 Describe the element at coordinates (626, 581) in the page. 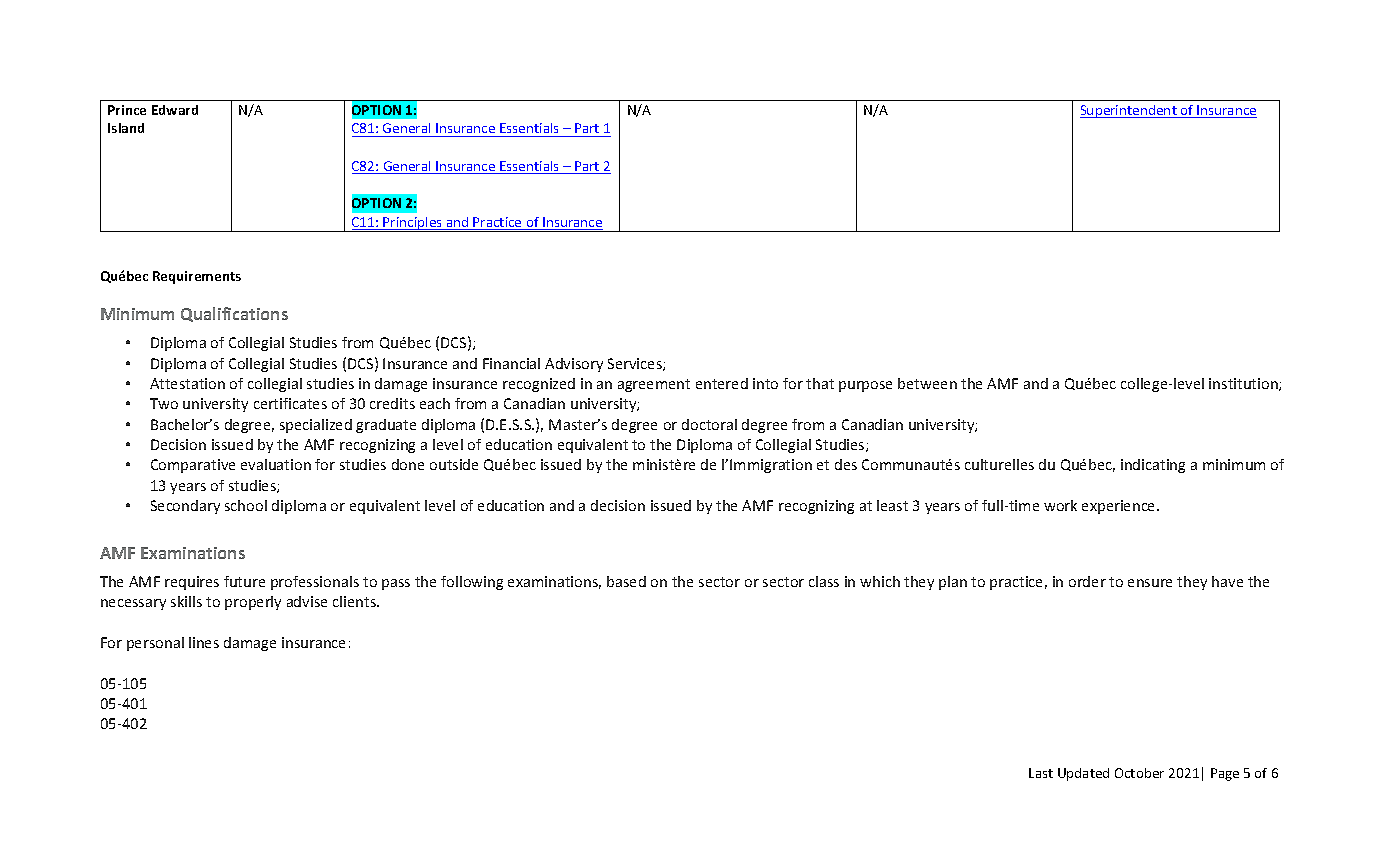

I see `based` at that location.
